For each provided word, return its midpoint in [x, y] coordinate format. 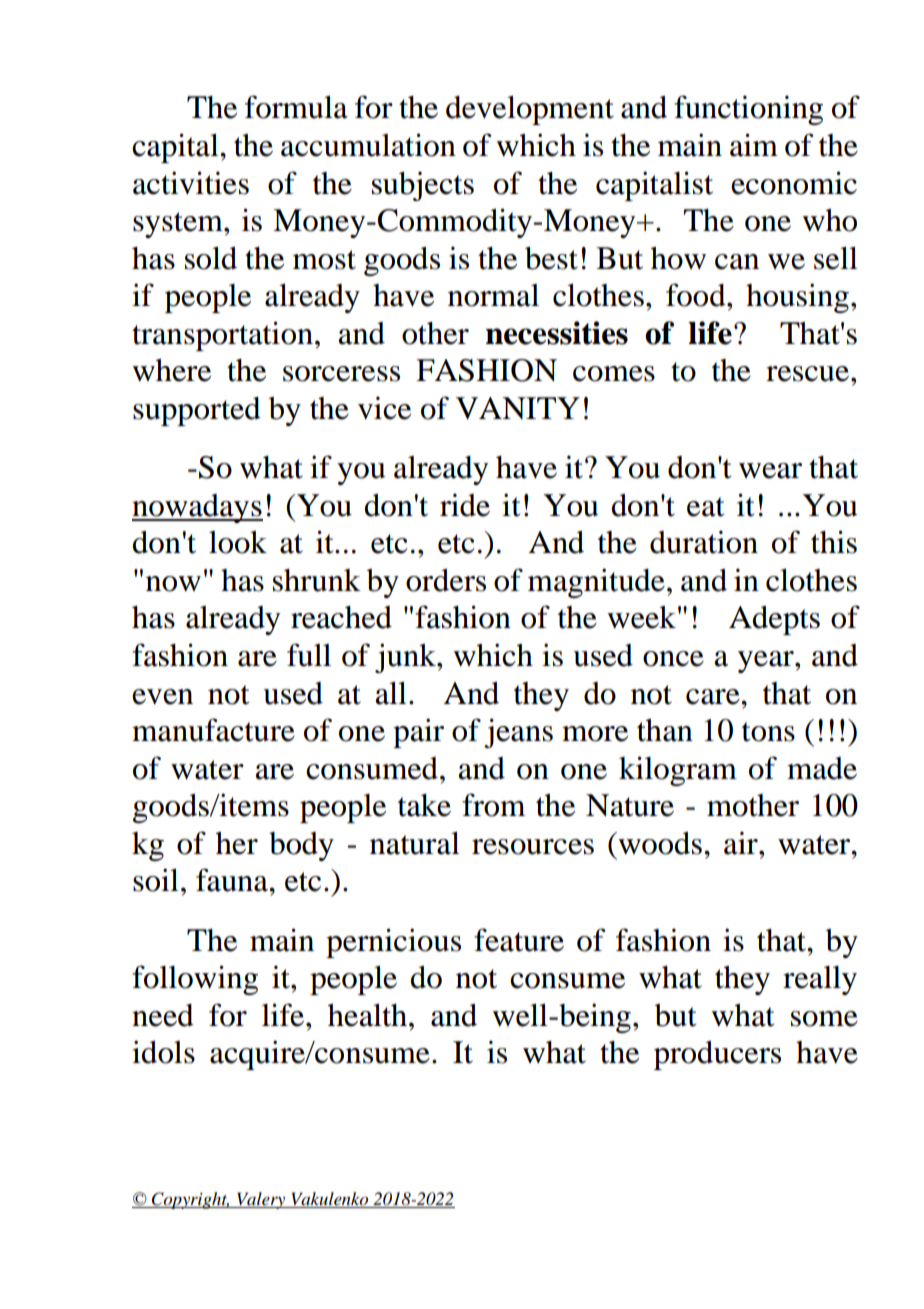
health [369, 1015]
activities [191, 183]
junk [406, 658]
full [309, 655]
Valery [261, 1200]
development [530, 110]
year [767, 662]
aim [754, 145]
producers [717, 1055]
